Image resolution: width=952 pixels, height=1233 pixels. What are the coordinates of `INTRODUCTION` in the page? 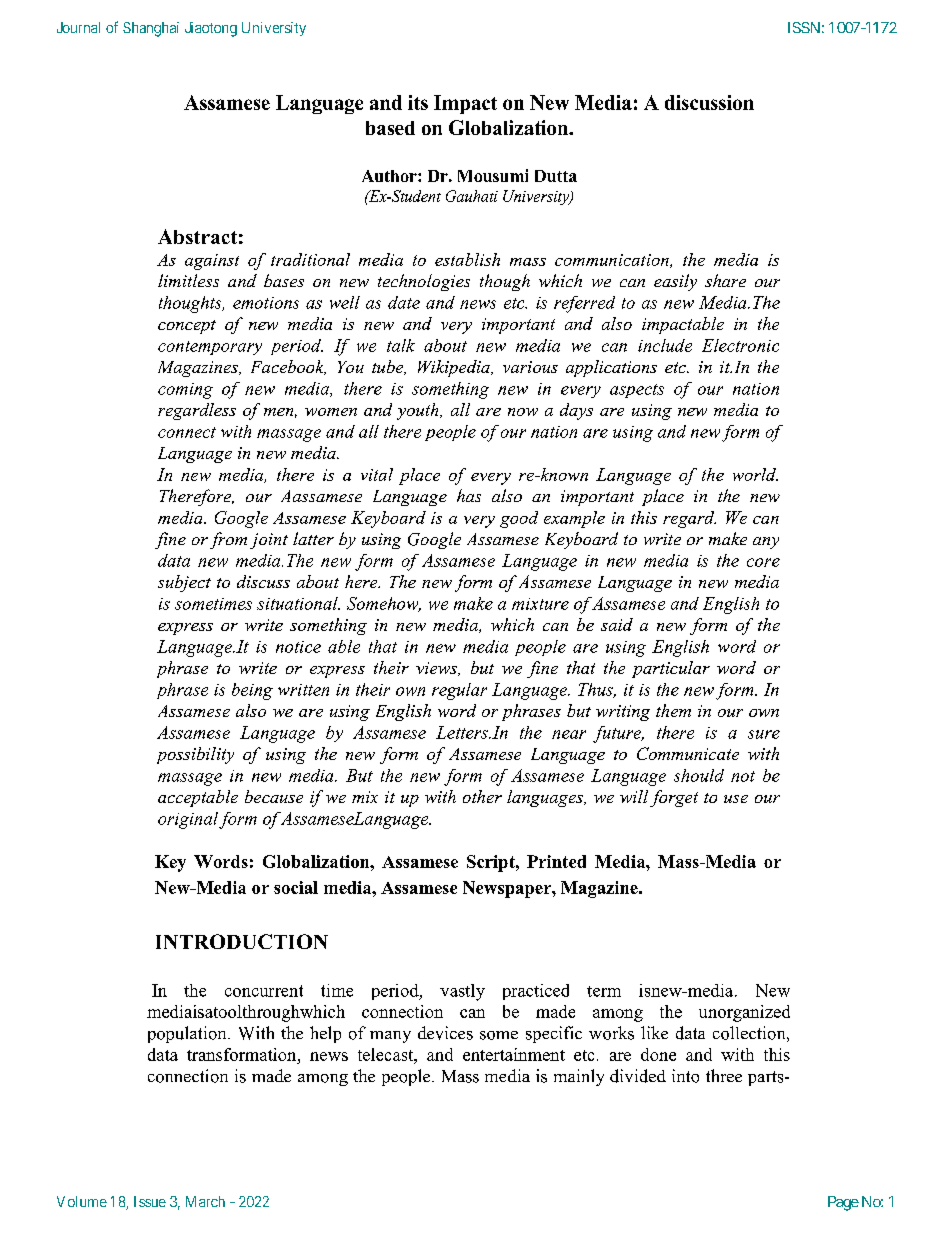 It's located at (242, 941).
